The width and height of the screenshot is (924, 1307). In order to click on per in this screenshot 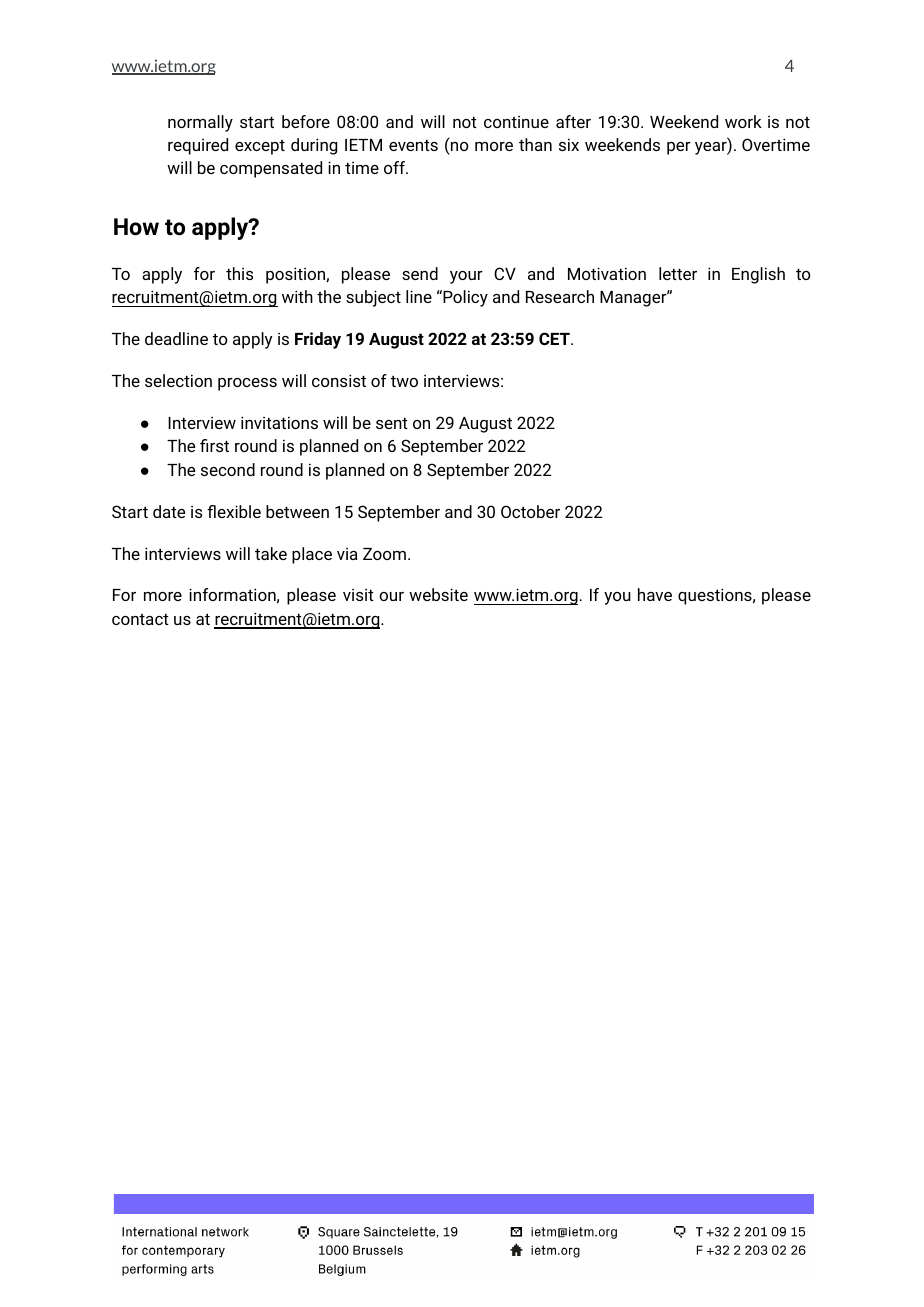, I will do `click(679, 148)`.
